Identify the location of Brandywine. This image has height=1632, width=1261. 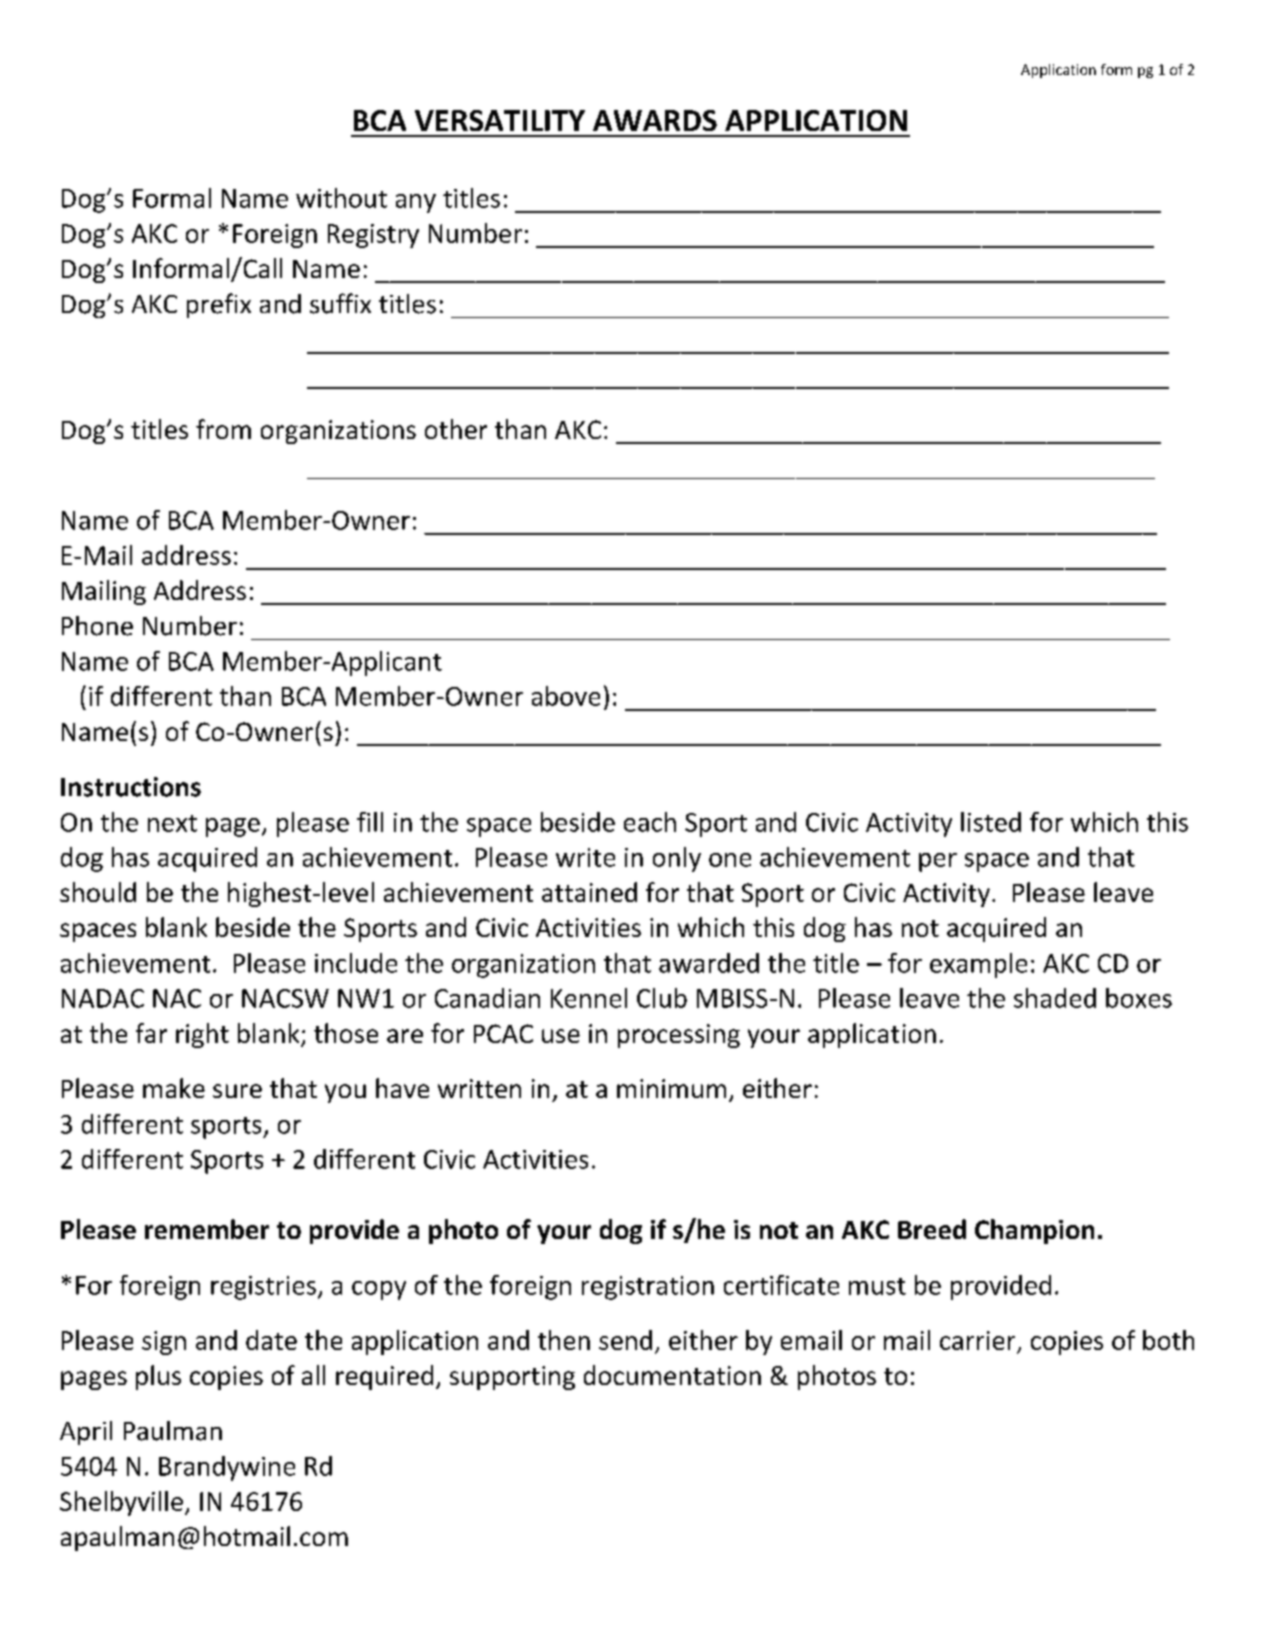
(227, 1468).
